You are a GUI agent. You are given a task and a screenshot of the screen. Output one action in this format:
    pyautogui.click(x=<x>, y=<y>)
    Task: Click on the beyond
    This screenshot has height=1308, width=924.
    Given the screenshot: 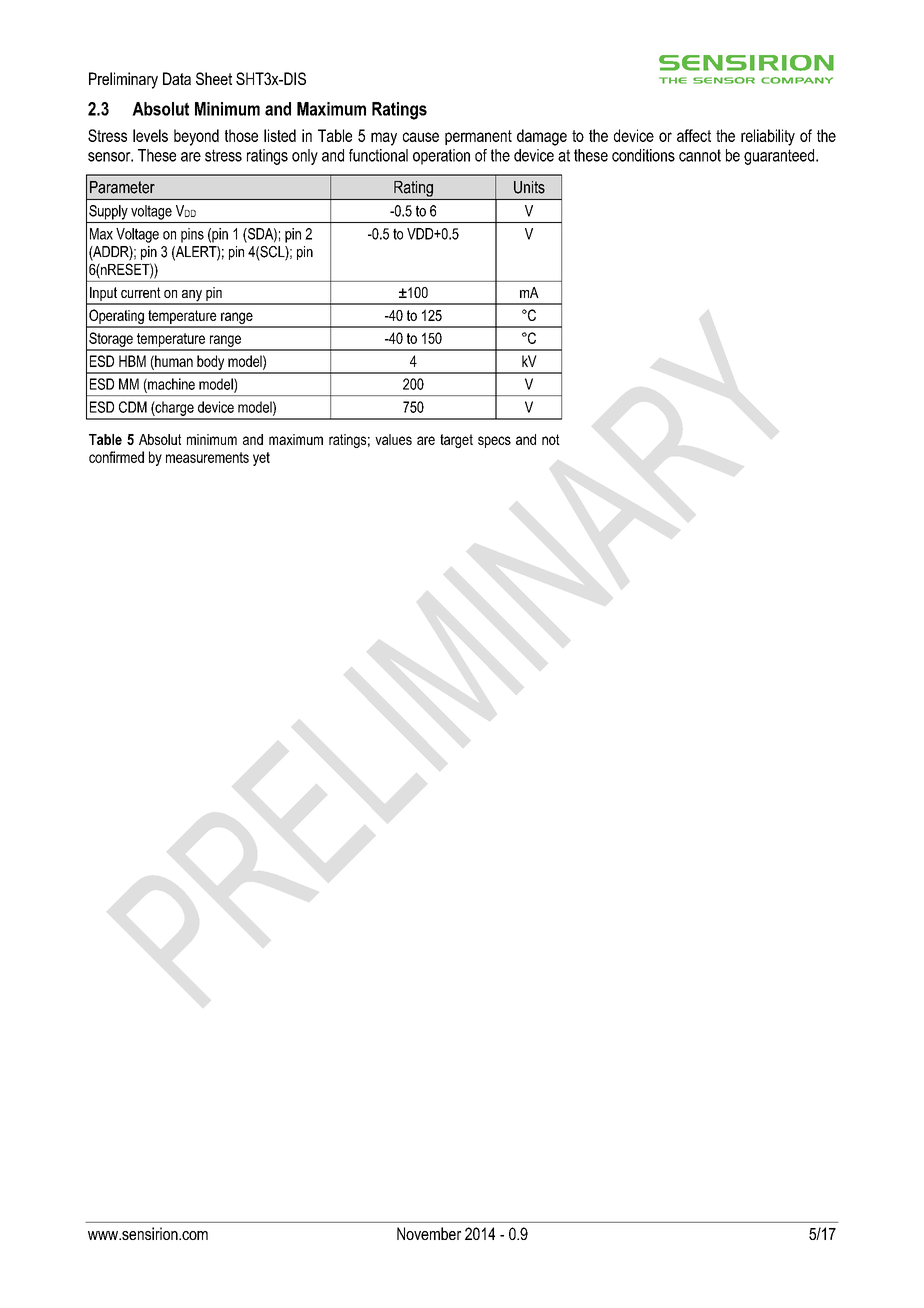 What is the action you would take?
    pyautogui.click(x=196, y=137)
